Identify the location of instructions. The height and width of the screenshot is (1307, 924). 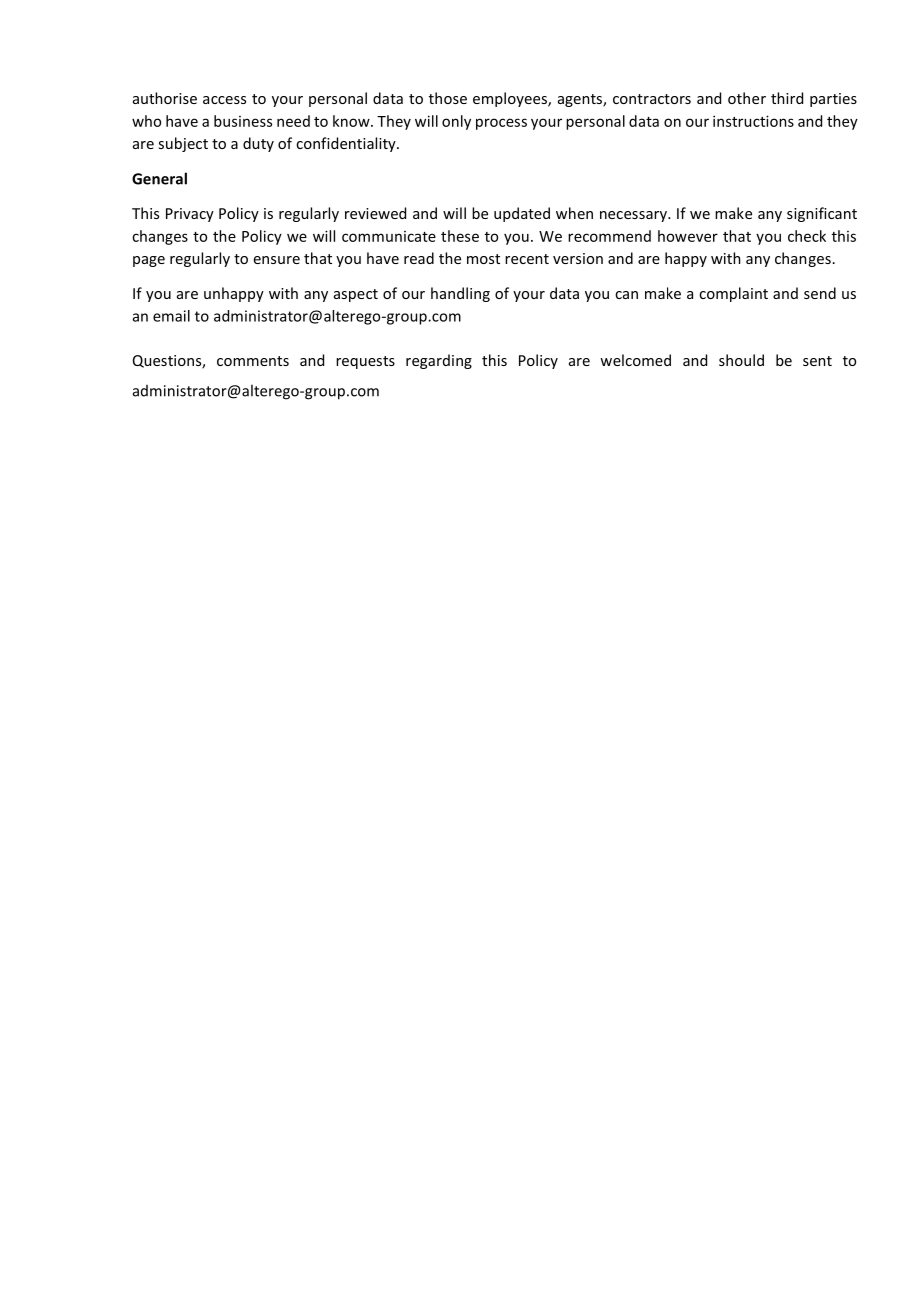
(753, 121).
